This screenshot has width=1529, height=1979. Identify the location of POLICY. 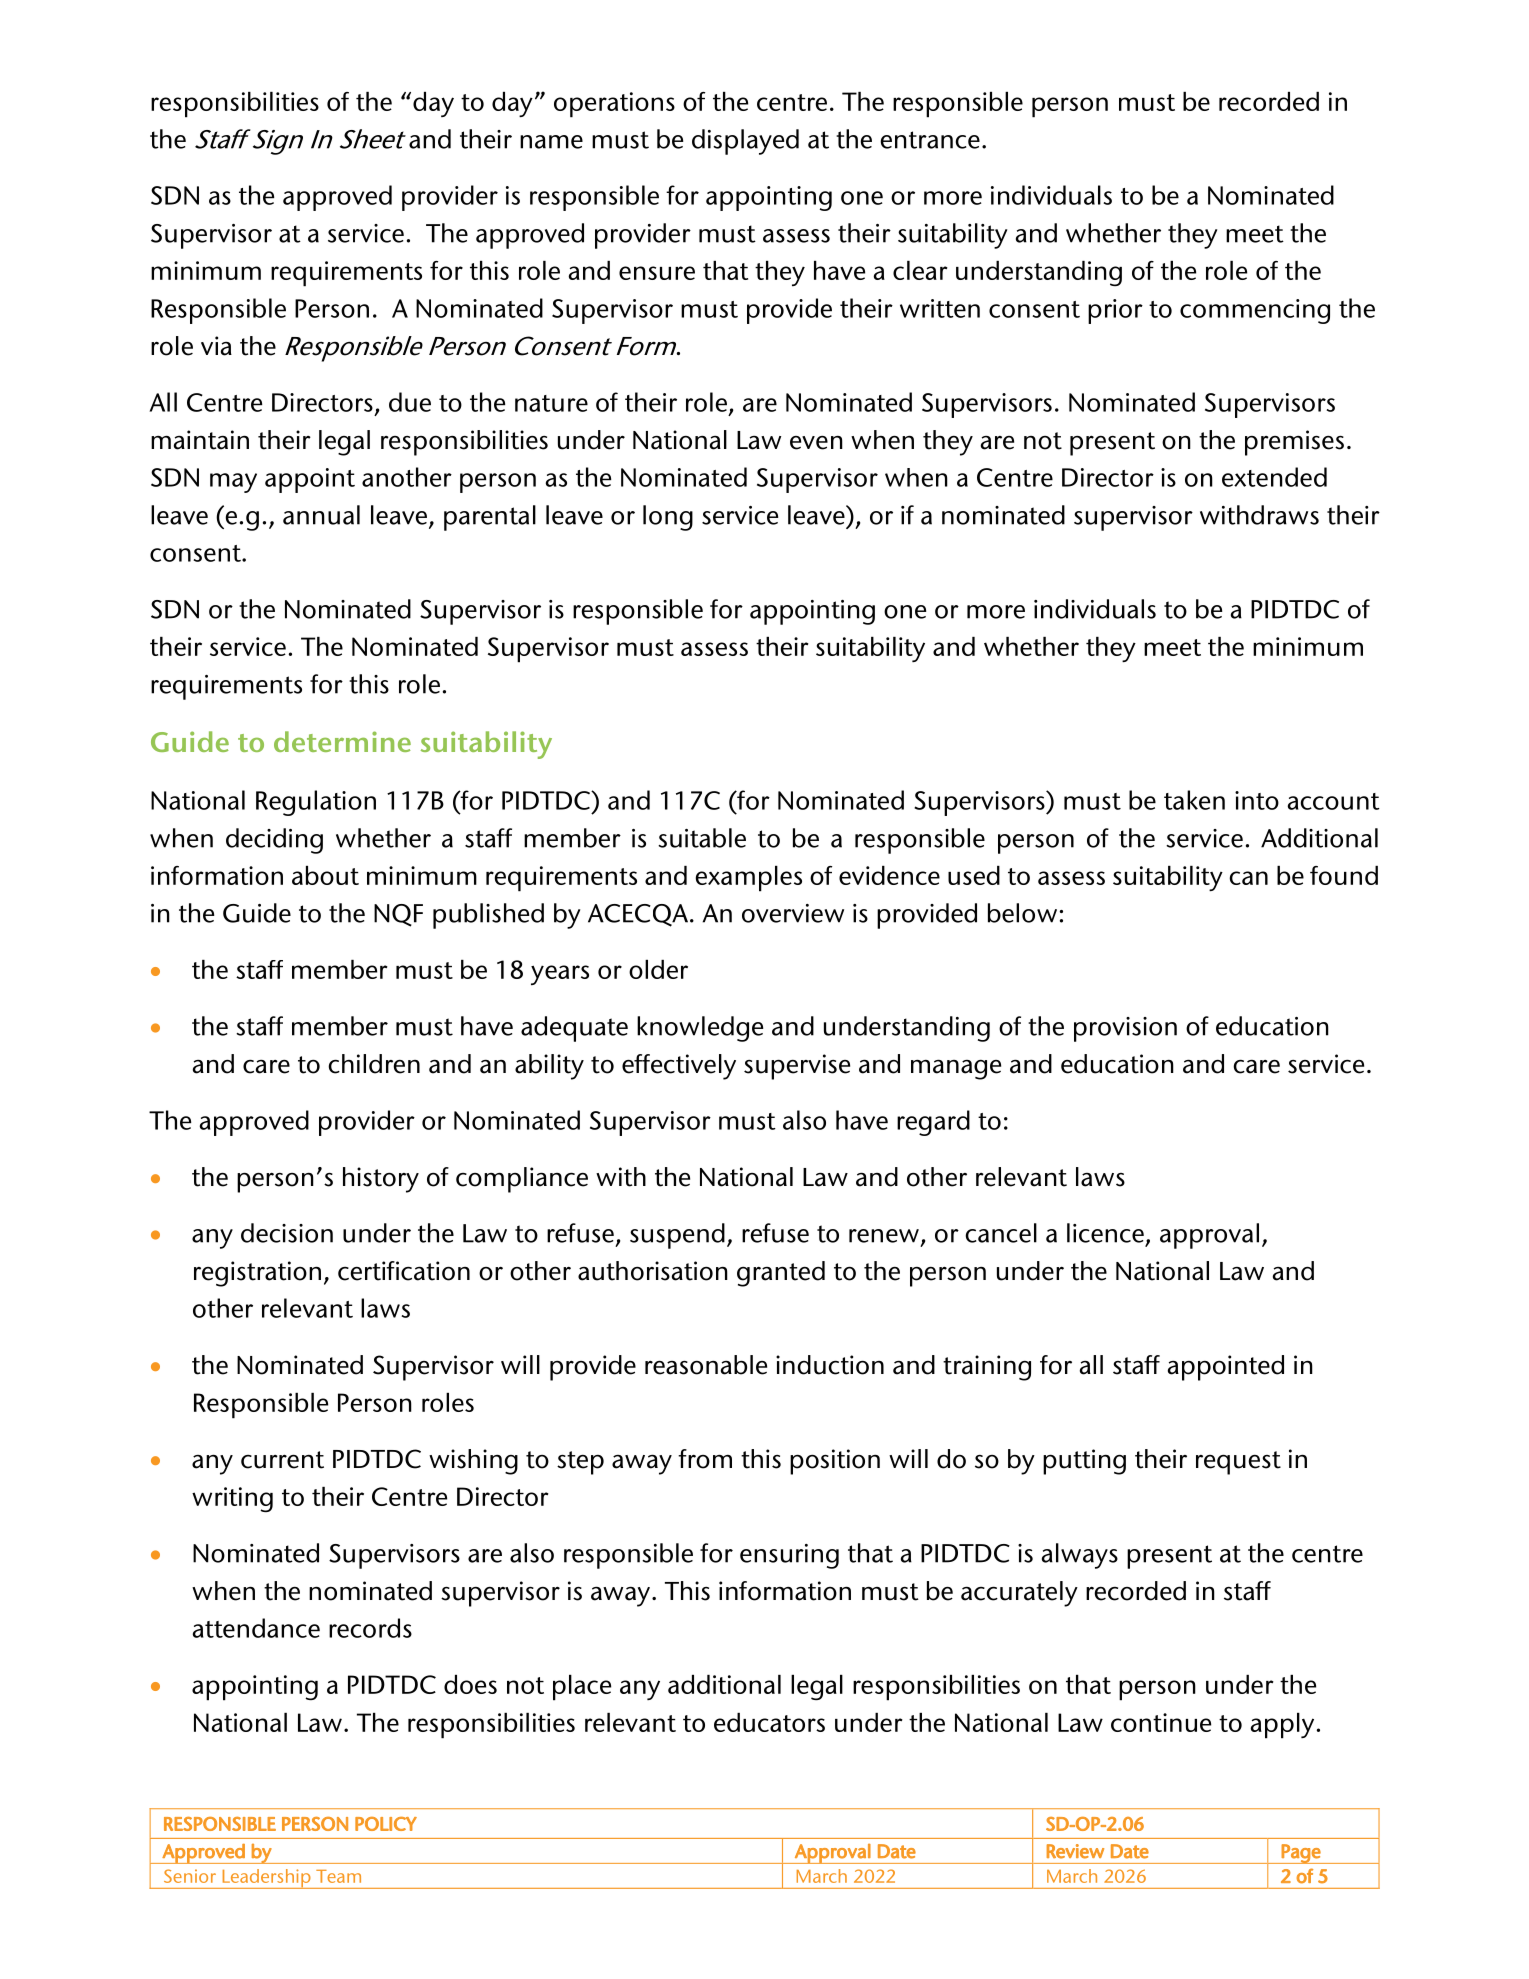
(386, 1824).
